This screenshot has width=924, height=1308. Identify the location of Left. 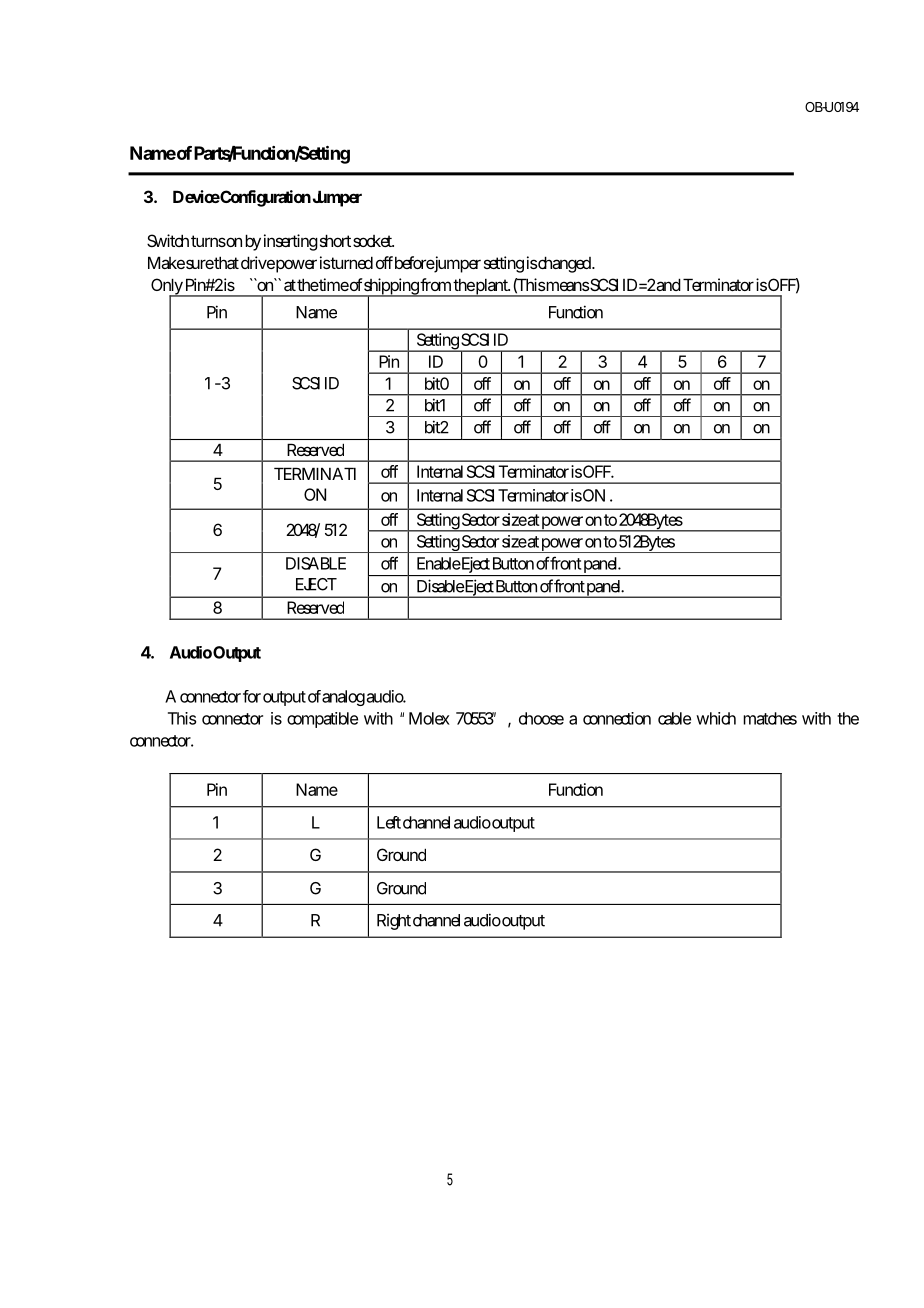
(389, 822).
